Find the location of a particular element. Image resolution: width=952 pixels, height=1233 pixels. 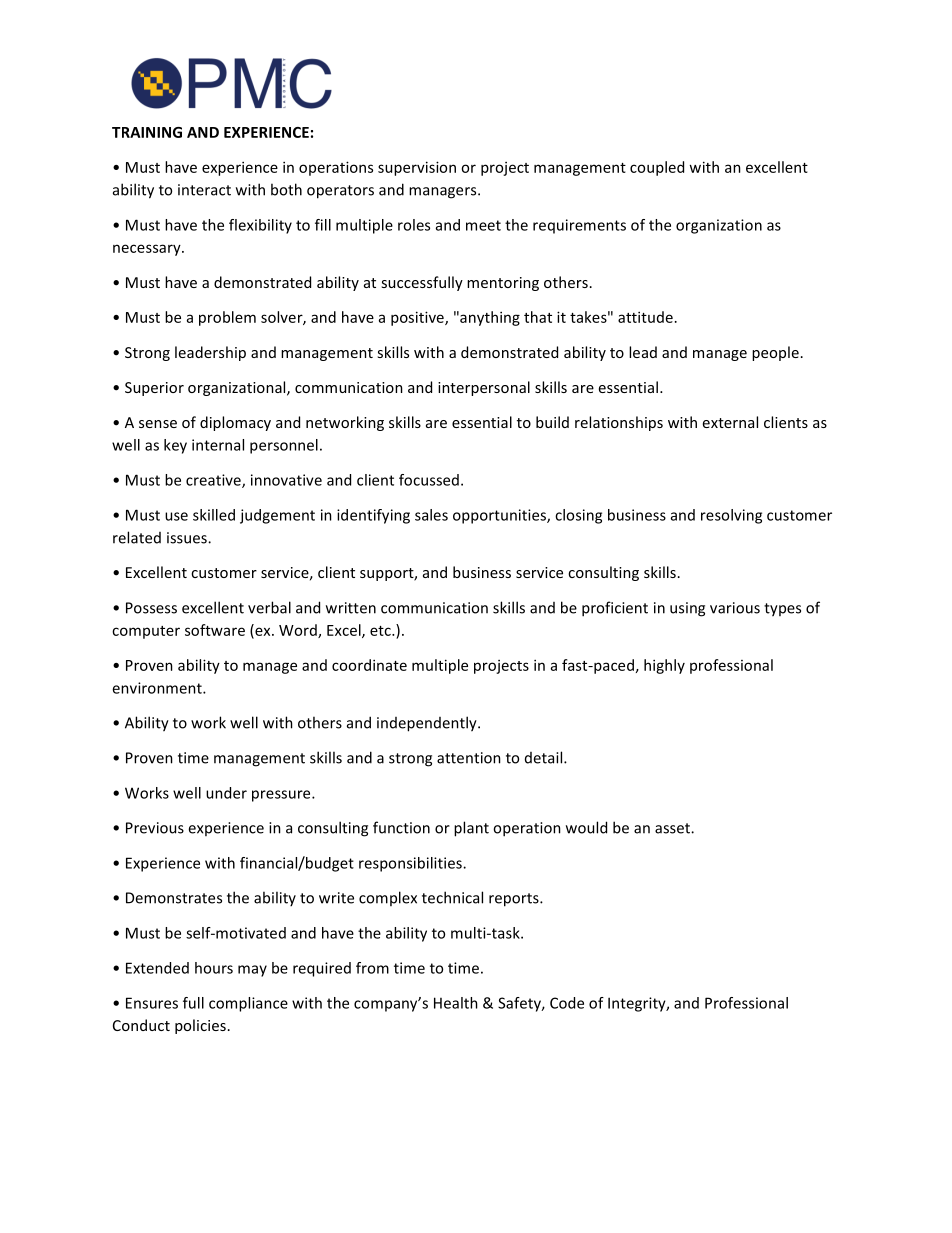

compliance is located at coordinates (248, 1004).
